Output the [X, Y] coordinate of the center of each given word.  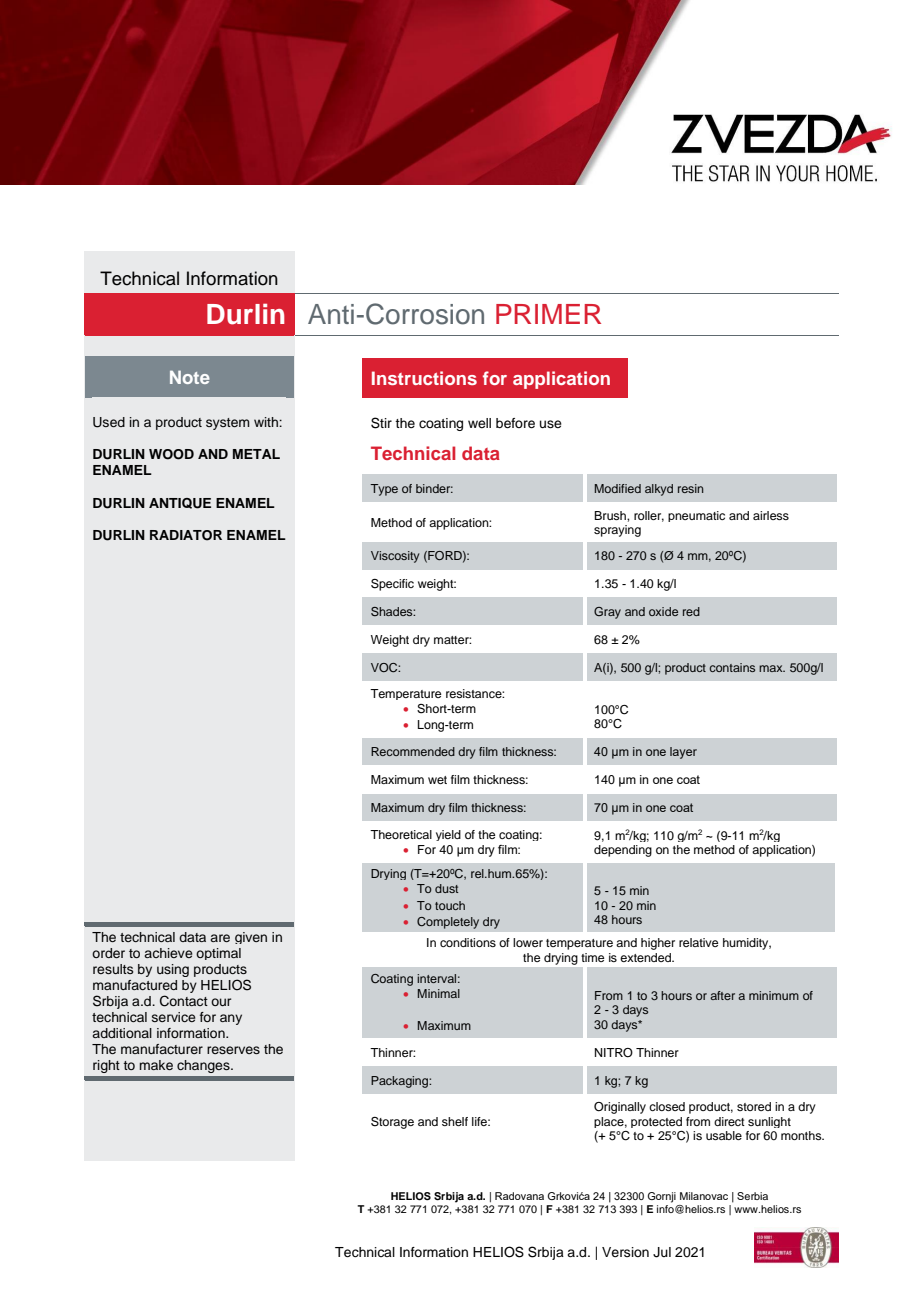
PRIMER [548, 314]
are [220, 938]
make [156, 1065]
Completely [448, 923]
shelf [455, 1121]
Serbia [752, 1196]
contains [732, 667]
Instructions [424, 378]
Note [190, 377]
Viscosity [395, 557]
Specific [392, 585]
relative [698, 942]
